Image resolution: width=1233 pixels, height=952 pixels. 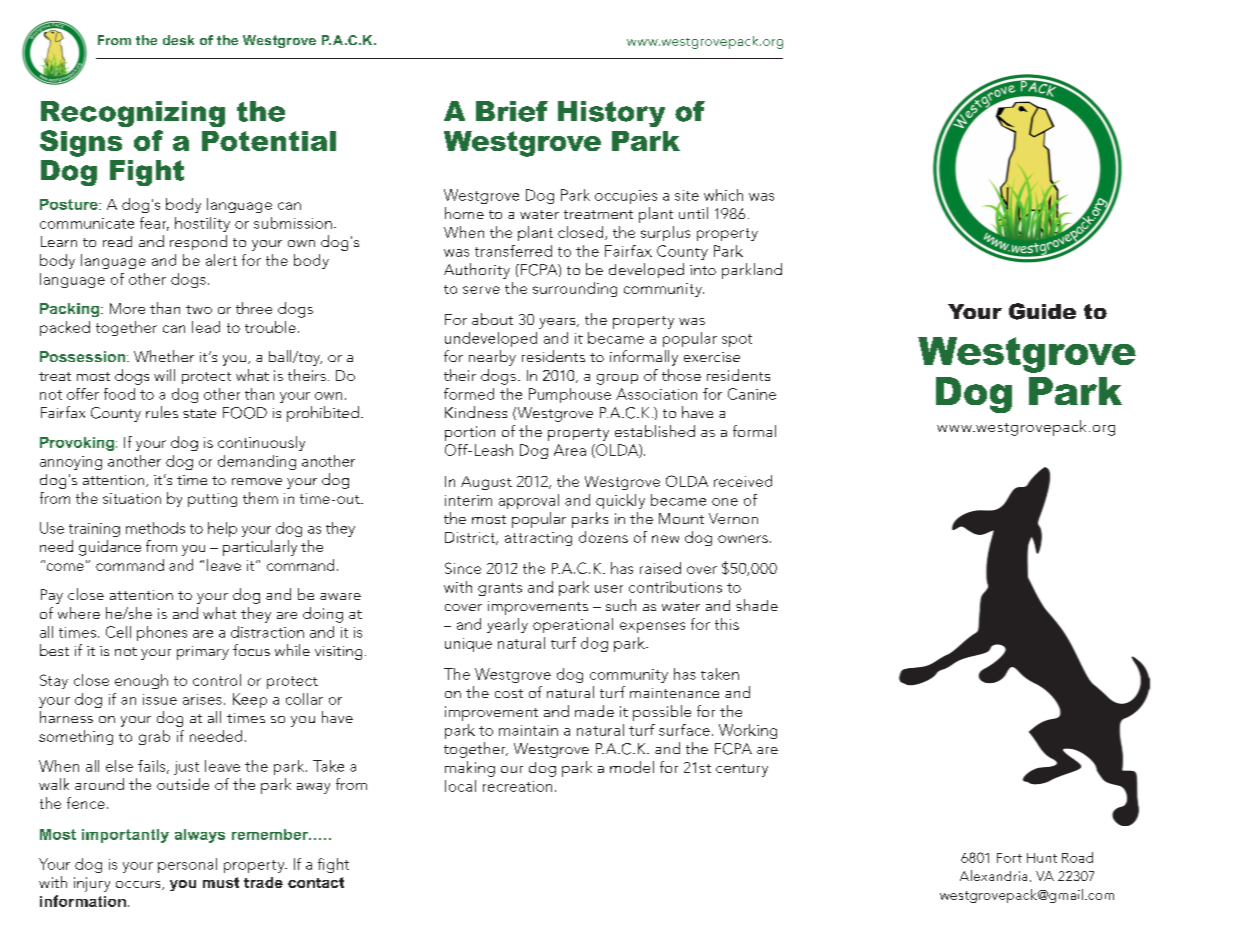 What do you see at coordinates (748, 731) in the document?
I see `Working` at bounding box center [748, 731].
